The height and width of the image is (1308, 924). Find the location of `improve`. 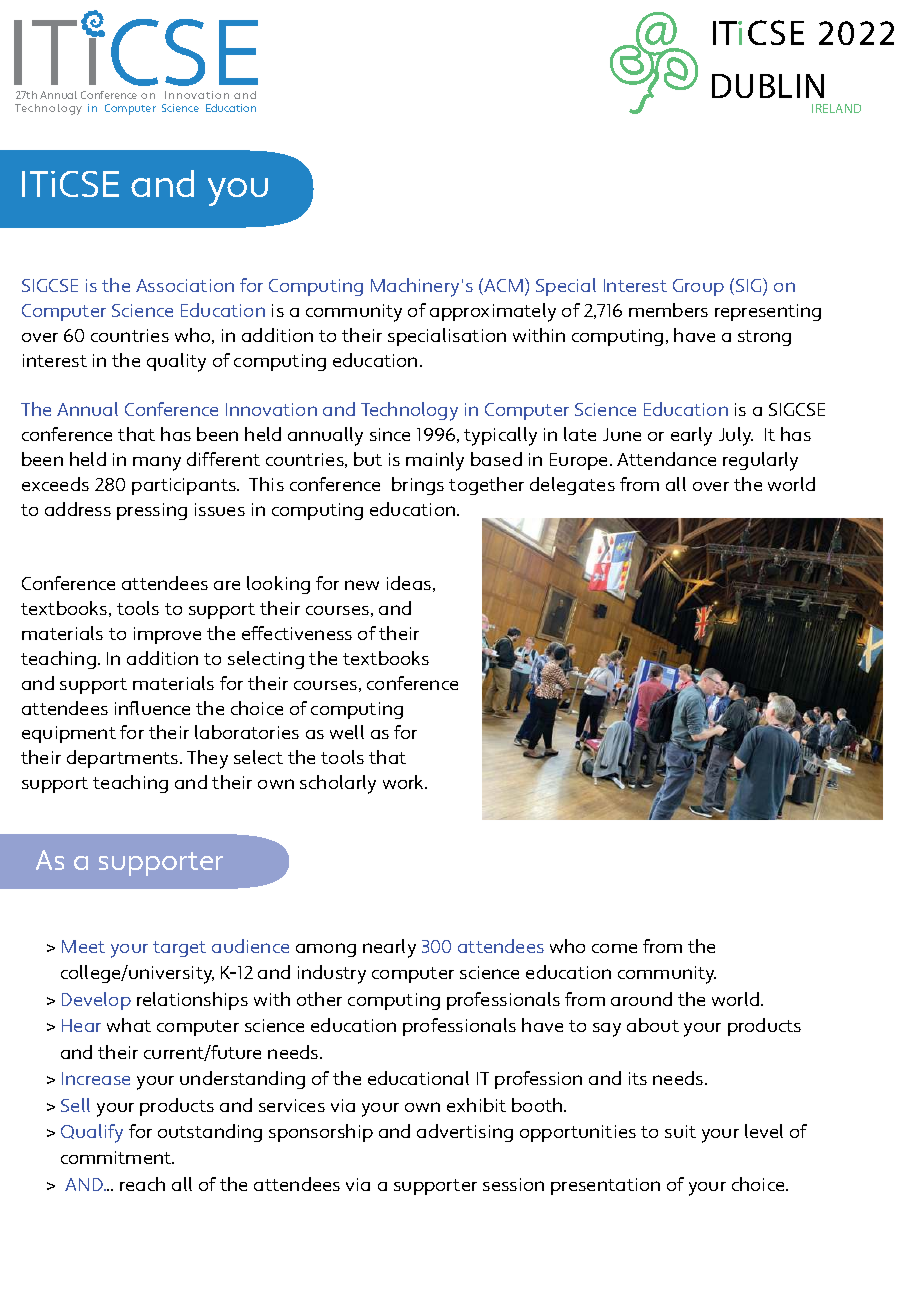

improve is located at coordinates (167, 635).
